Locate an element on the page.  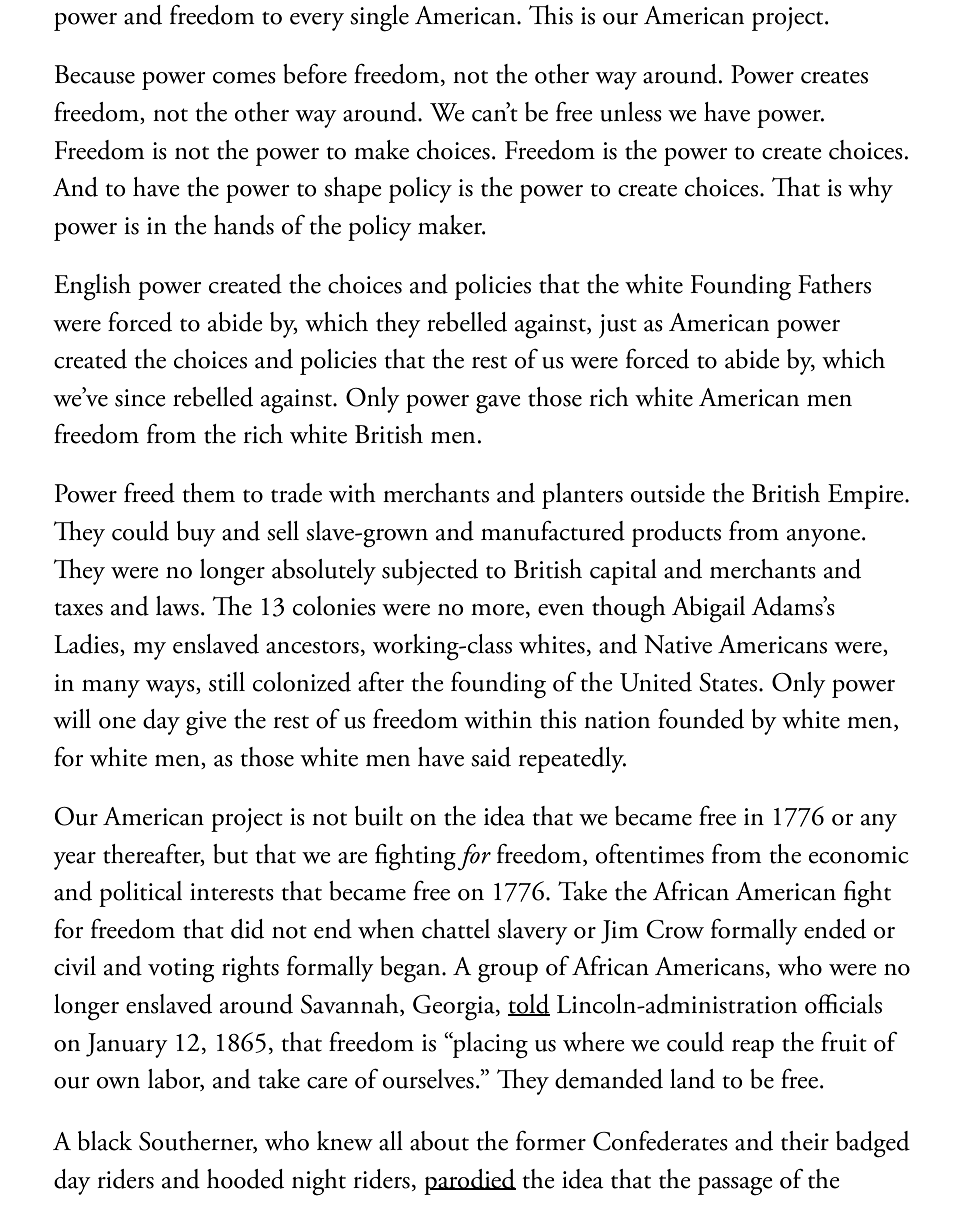
laws is located at coordinates (177, 606).
